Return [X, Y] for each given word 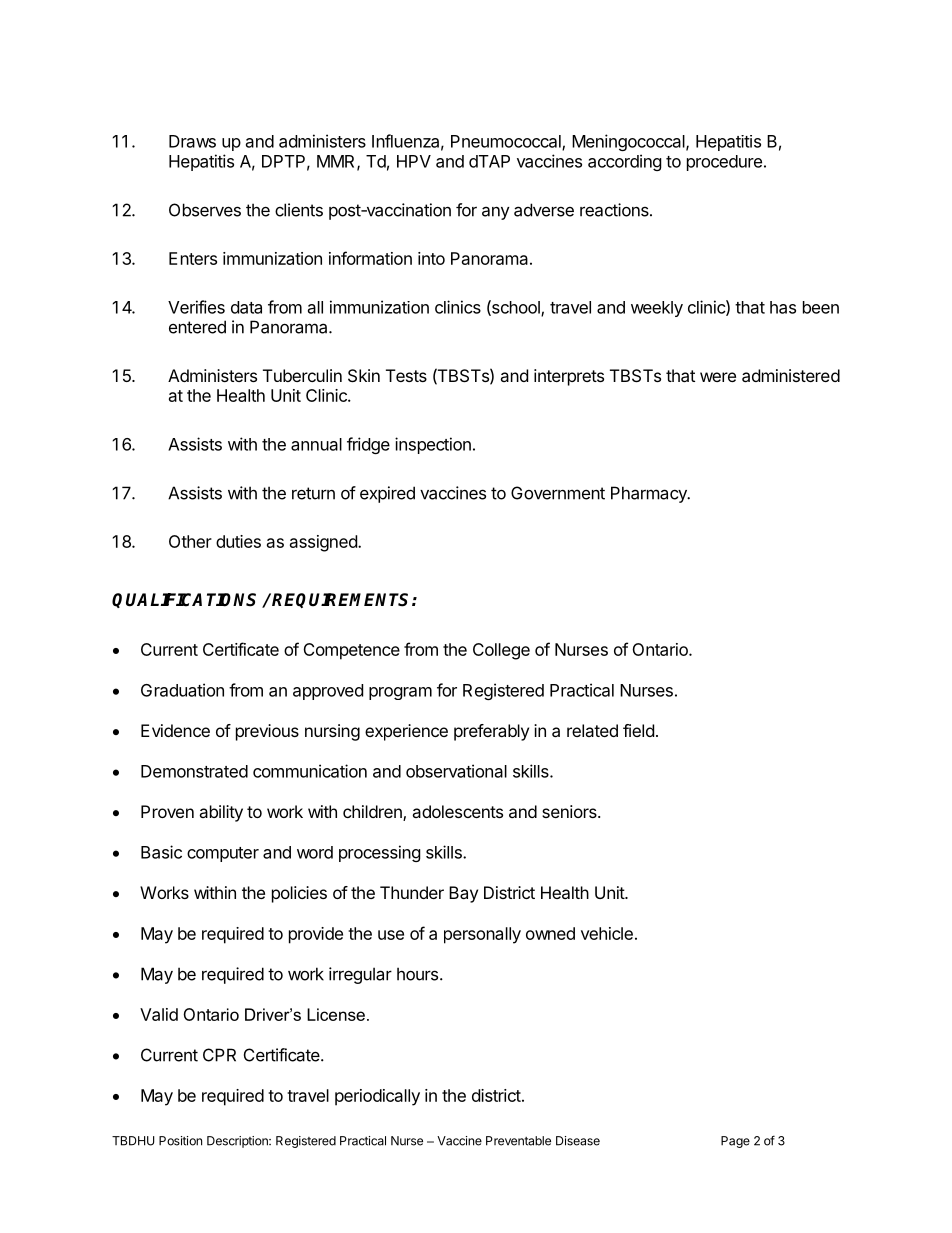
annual [316, 444]
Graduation [182, 690]
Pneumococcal [507, 142]
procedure [724, 163]
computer [223, 854]
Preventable [518, 1141]
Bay [463, 894]
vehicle [607, 933]
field [638, 730]
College [501, 651]
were [718, 377]
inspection [433, 445]
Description [238, 1142]
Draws [192, 141]
